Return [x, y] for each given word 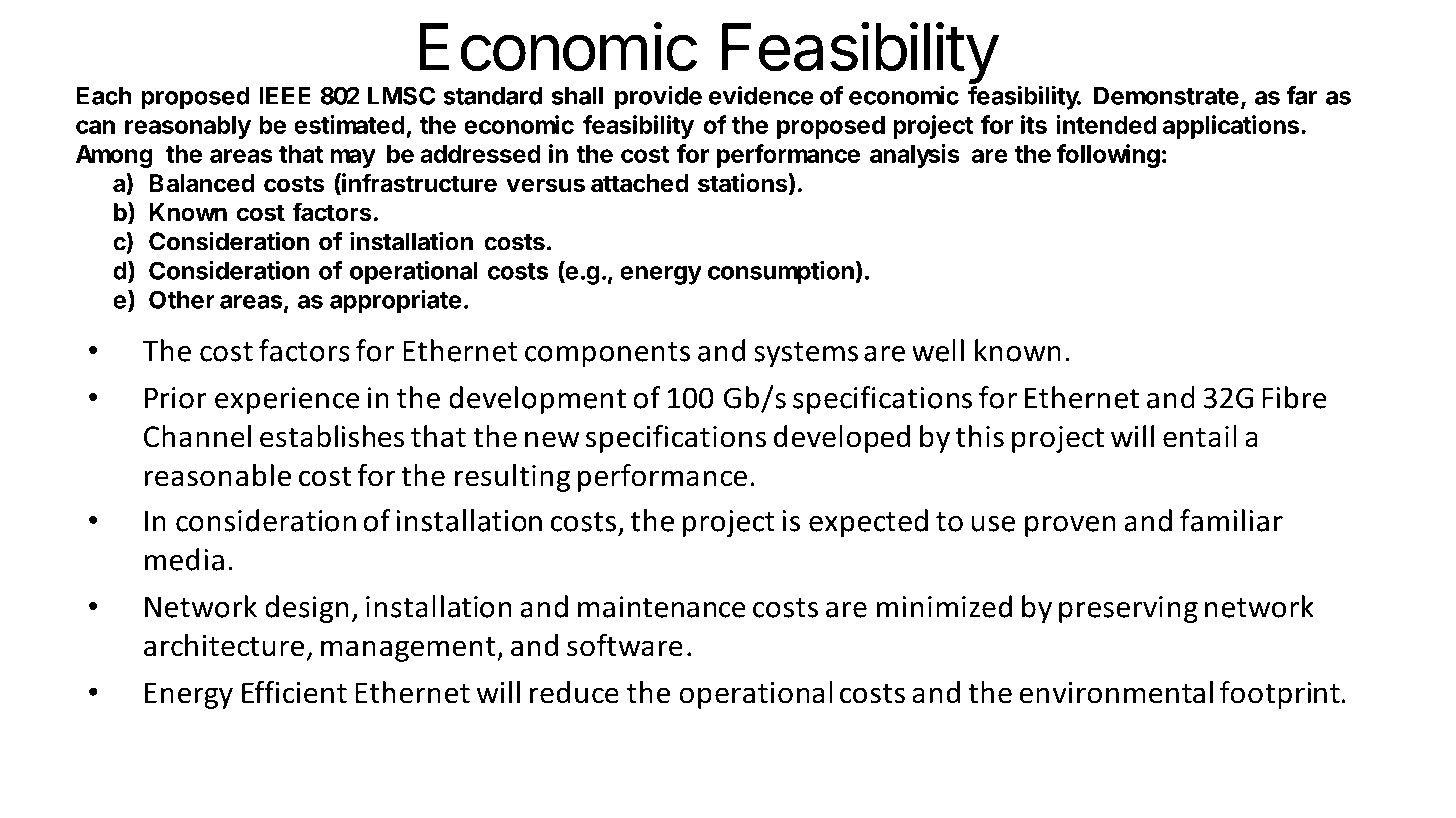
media [184, 559]
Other [182, 299]
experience [287, 400]
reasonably [188, 127]
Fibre [1294, 397]
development [537, 400]
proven [1070, 526]
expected [868, 523]
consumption [782, 273]
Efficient [294, 692]
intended [1106, 124]
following [1108, 156]
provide [658, 98]
